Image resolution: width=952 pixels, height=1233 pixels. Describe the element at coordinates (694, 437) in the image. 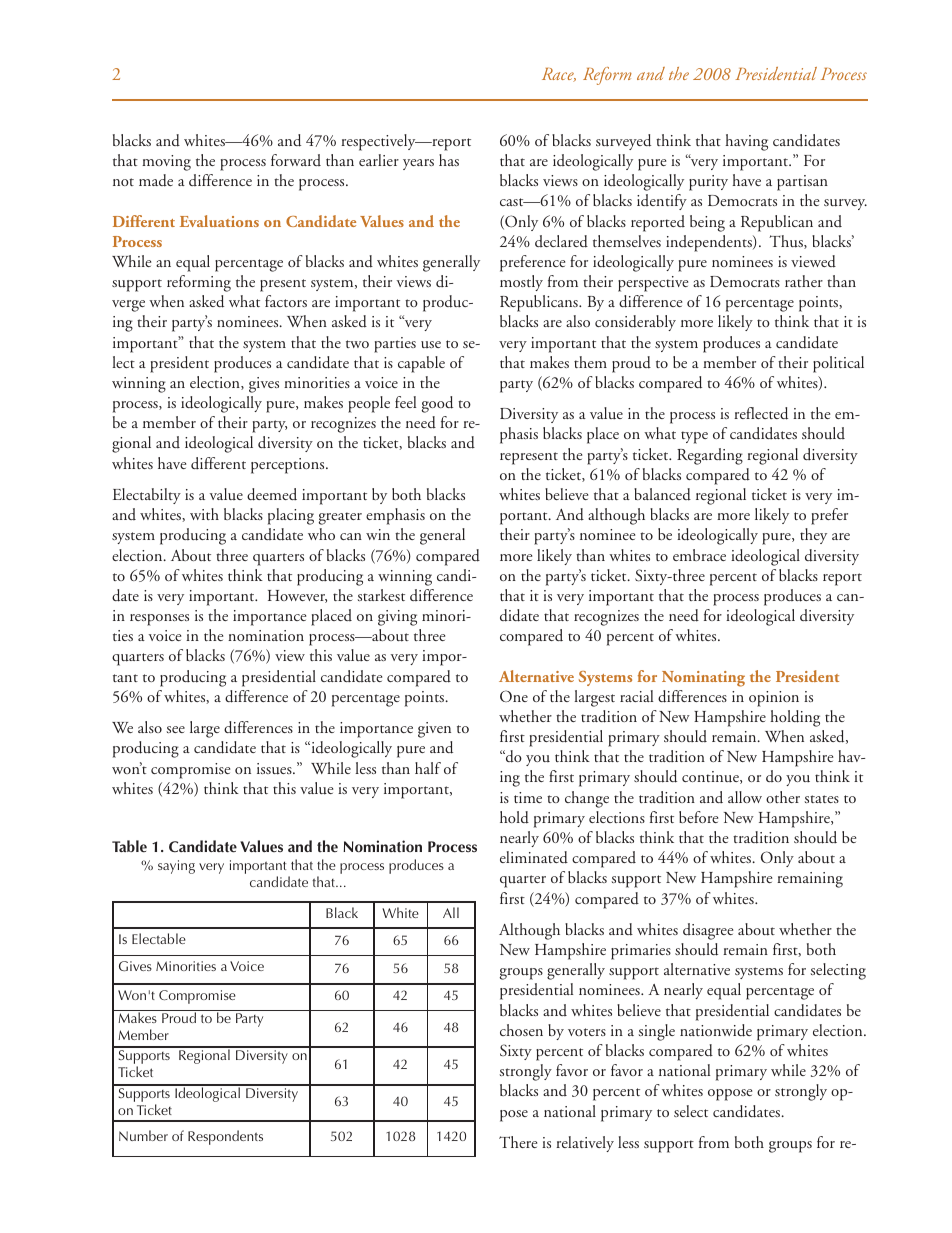

I see `type` at that location.
